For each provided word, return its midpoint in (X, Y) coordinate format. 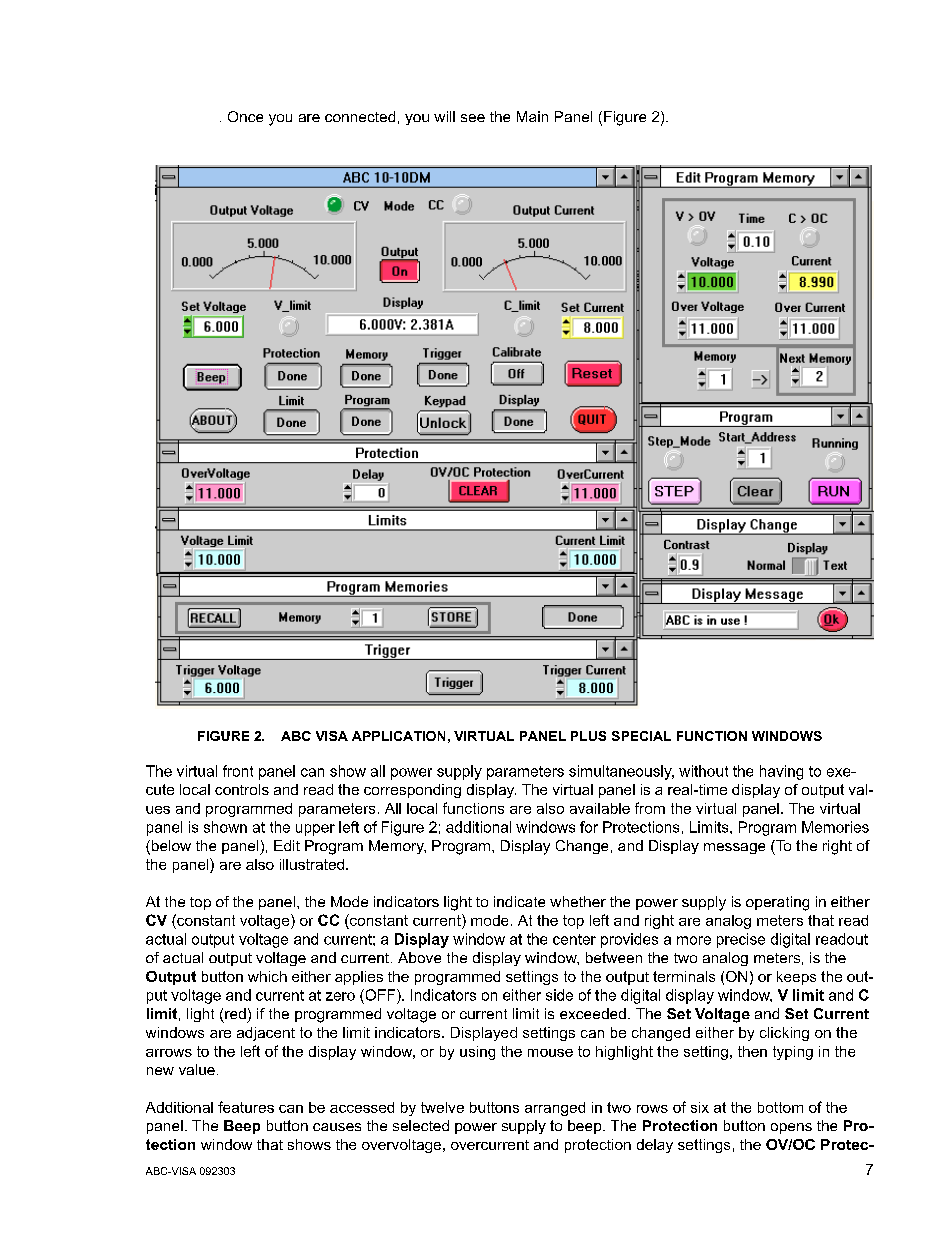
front (238, 771)
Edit (287, 845)
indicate (519, 901)
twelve (442, 1107)
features (246, 1107)
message (734, 848)
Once (245, 116)
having (781, 772)
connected (360, 116)
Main (532, 116)
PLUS (588, 736)
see (473, 118)
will (444, 116)
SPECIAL (641, 736)
